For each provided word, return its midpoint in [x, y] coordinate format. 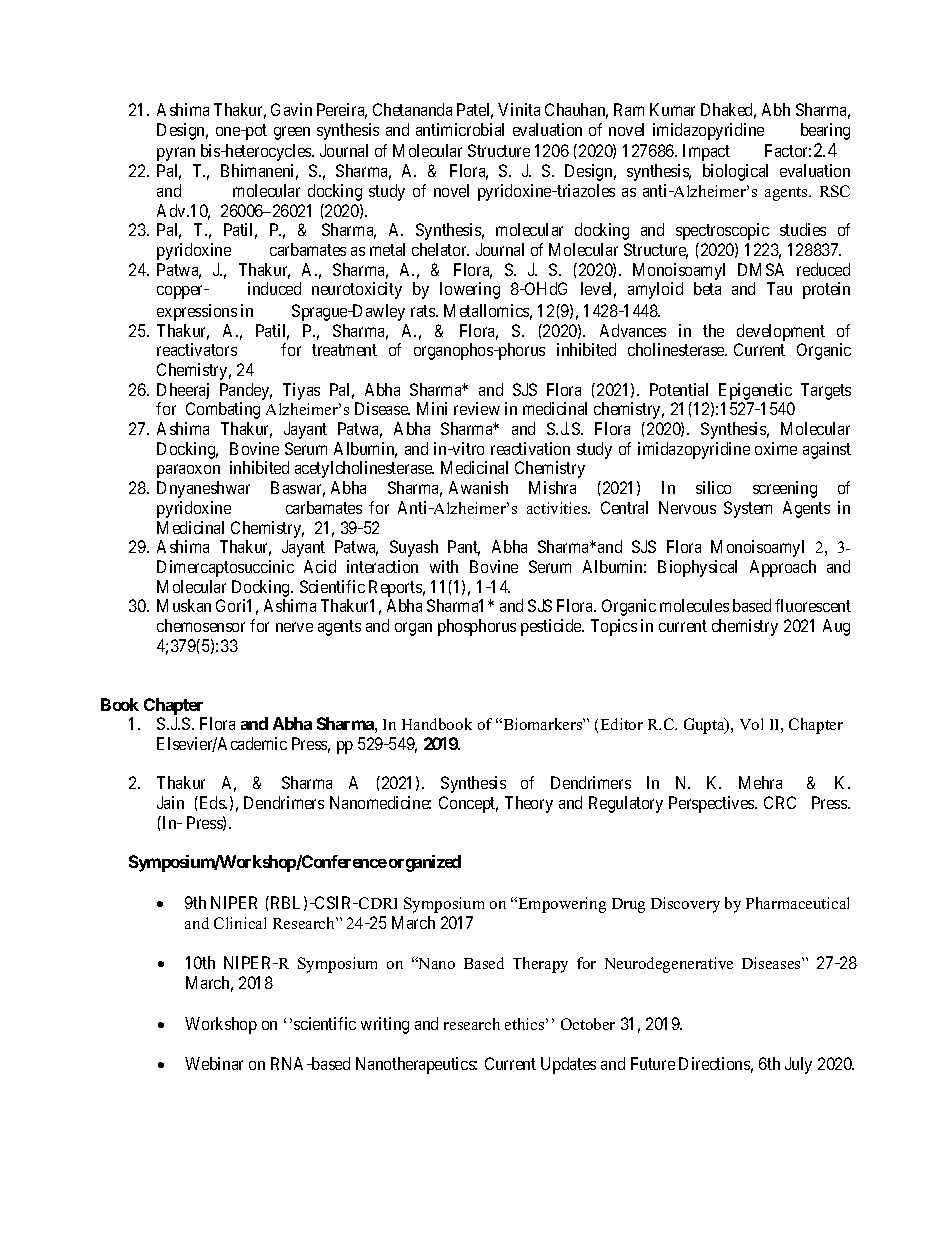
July [798, 1065]
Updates [568, 1065]
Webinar [214, 1063]
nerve [294, 627]
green [292, 133]
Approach [783, 568]
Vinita [519, 109]
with [444, 566]
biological [735, 172]
